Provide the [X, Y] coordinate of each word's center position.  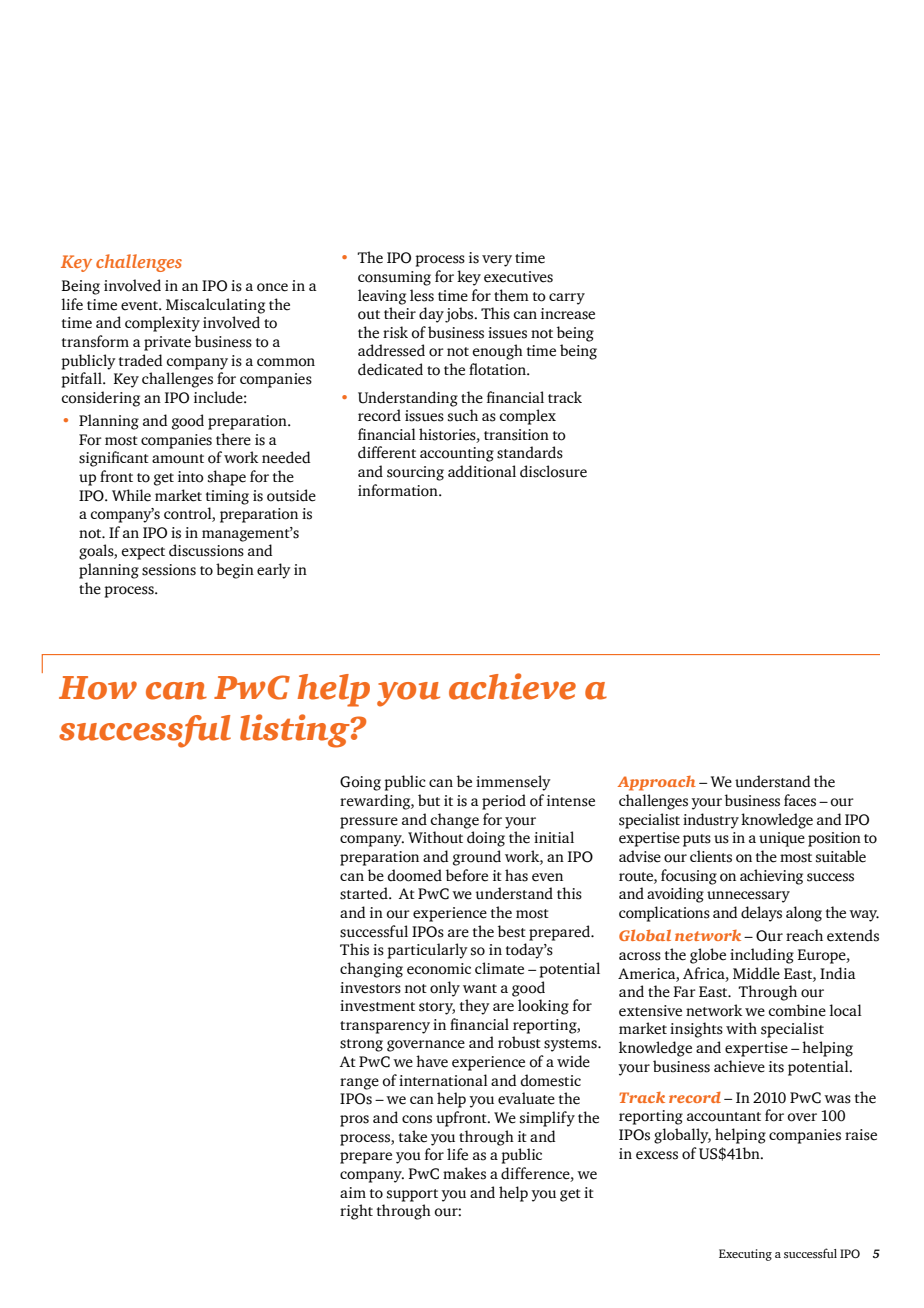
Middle [756, 973]
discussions [206, 550]
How [98, 688]
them [511, 295]
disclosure [553, 471]
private [167, 343]
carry [567, 299]
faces [800, 800]
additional [482, 471]
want [480, 988]
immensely [513, 783]
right [356, 1212]
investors [370, 988]
